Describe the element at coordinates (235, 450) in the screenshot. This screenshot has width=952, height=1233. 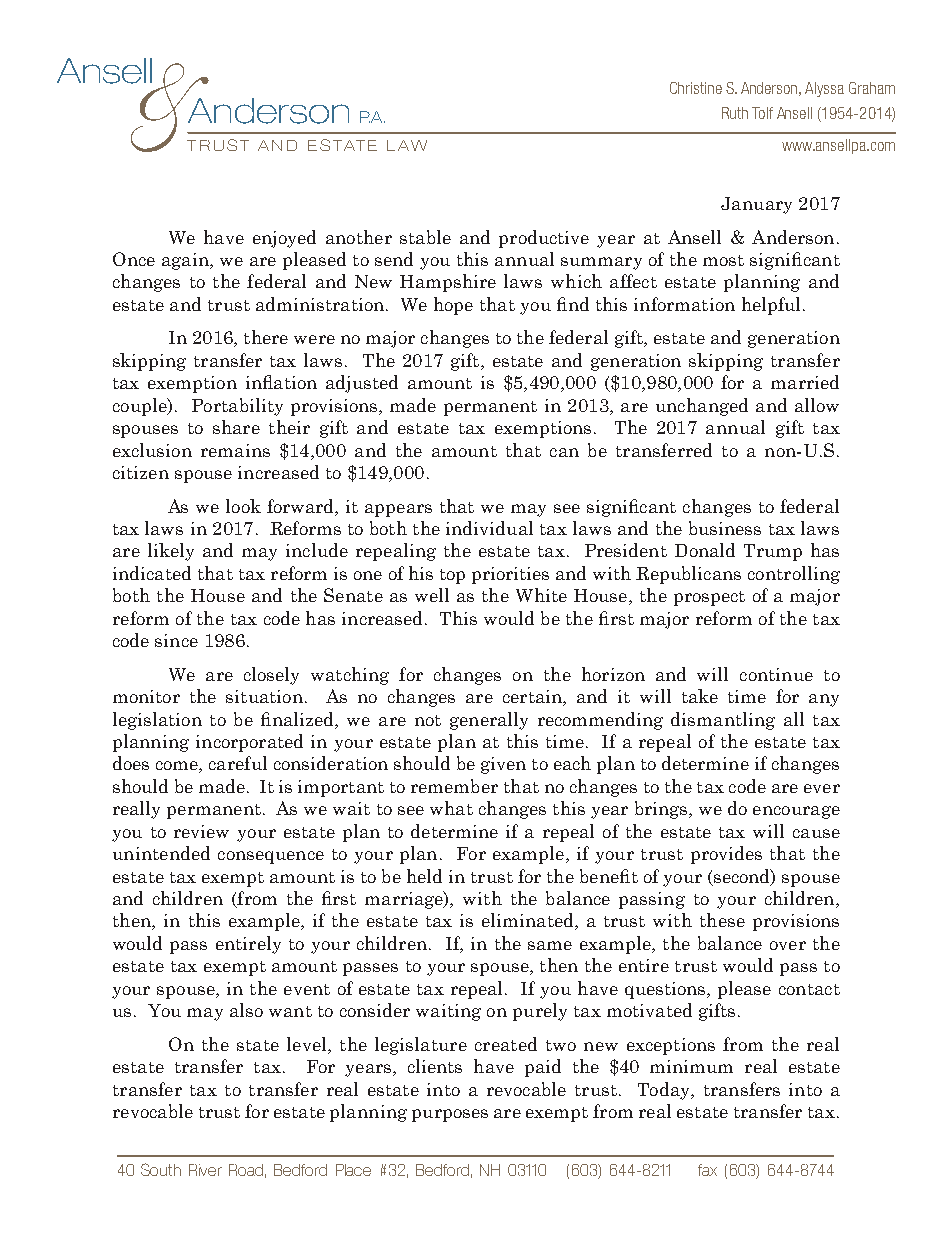
I see `remains` at that location.
